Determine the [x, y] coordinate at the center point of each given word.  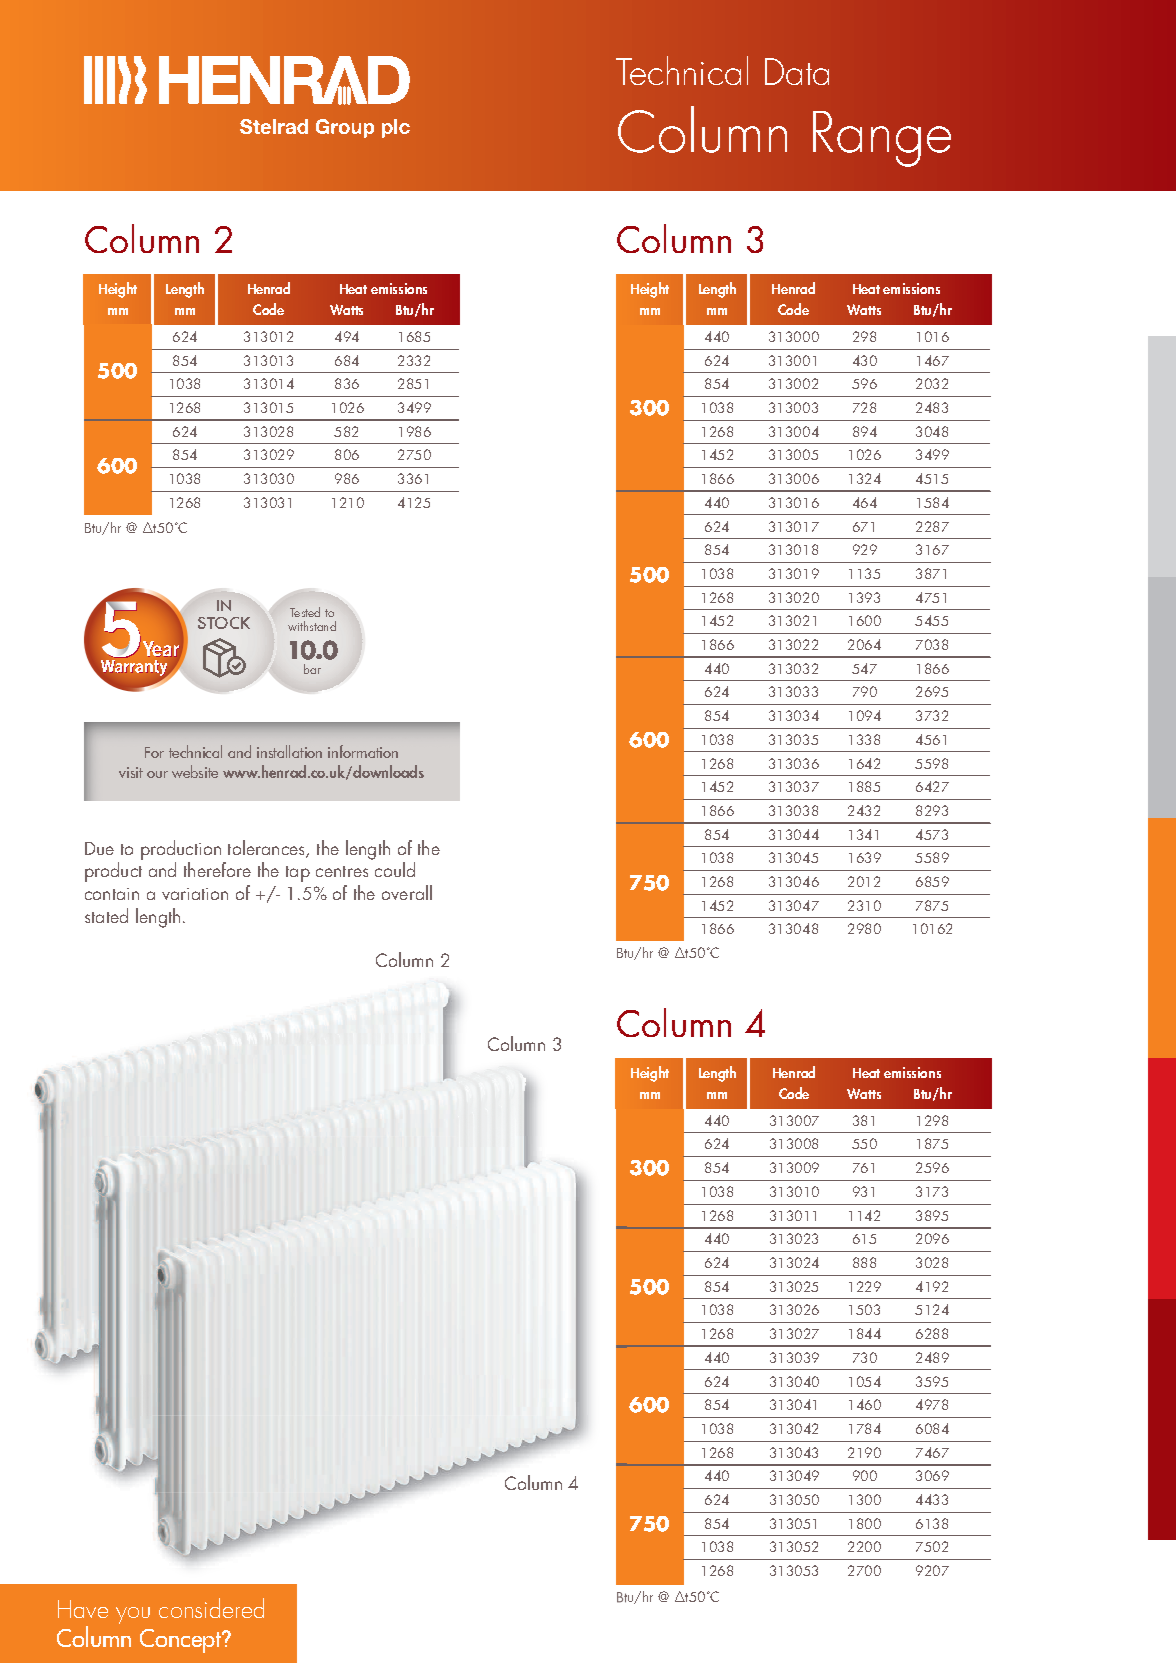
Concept [182, 1641]
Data [797, 71]
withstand [312, 626]
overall [407, 892]
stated [106, 915]
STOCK [224, 623]
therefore [217, 869]
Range [882, 139]
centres [342, 871]
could [395, 869]
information [363, 751]
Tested [305, 612]
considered [211, 1608]
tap [298, 874]
